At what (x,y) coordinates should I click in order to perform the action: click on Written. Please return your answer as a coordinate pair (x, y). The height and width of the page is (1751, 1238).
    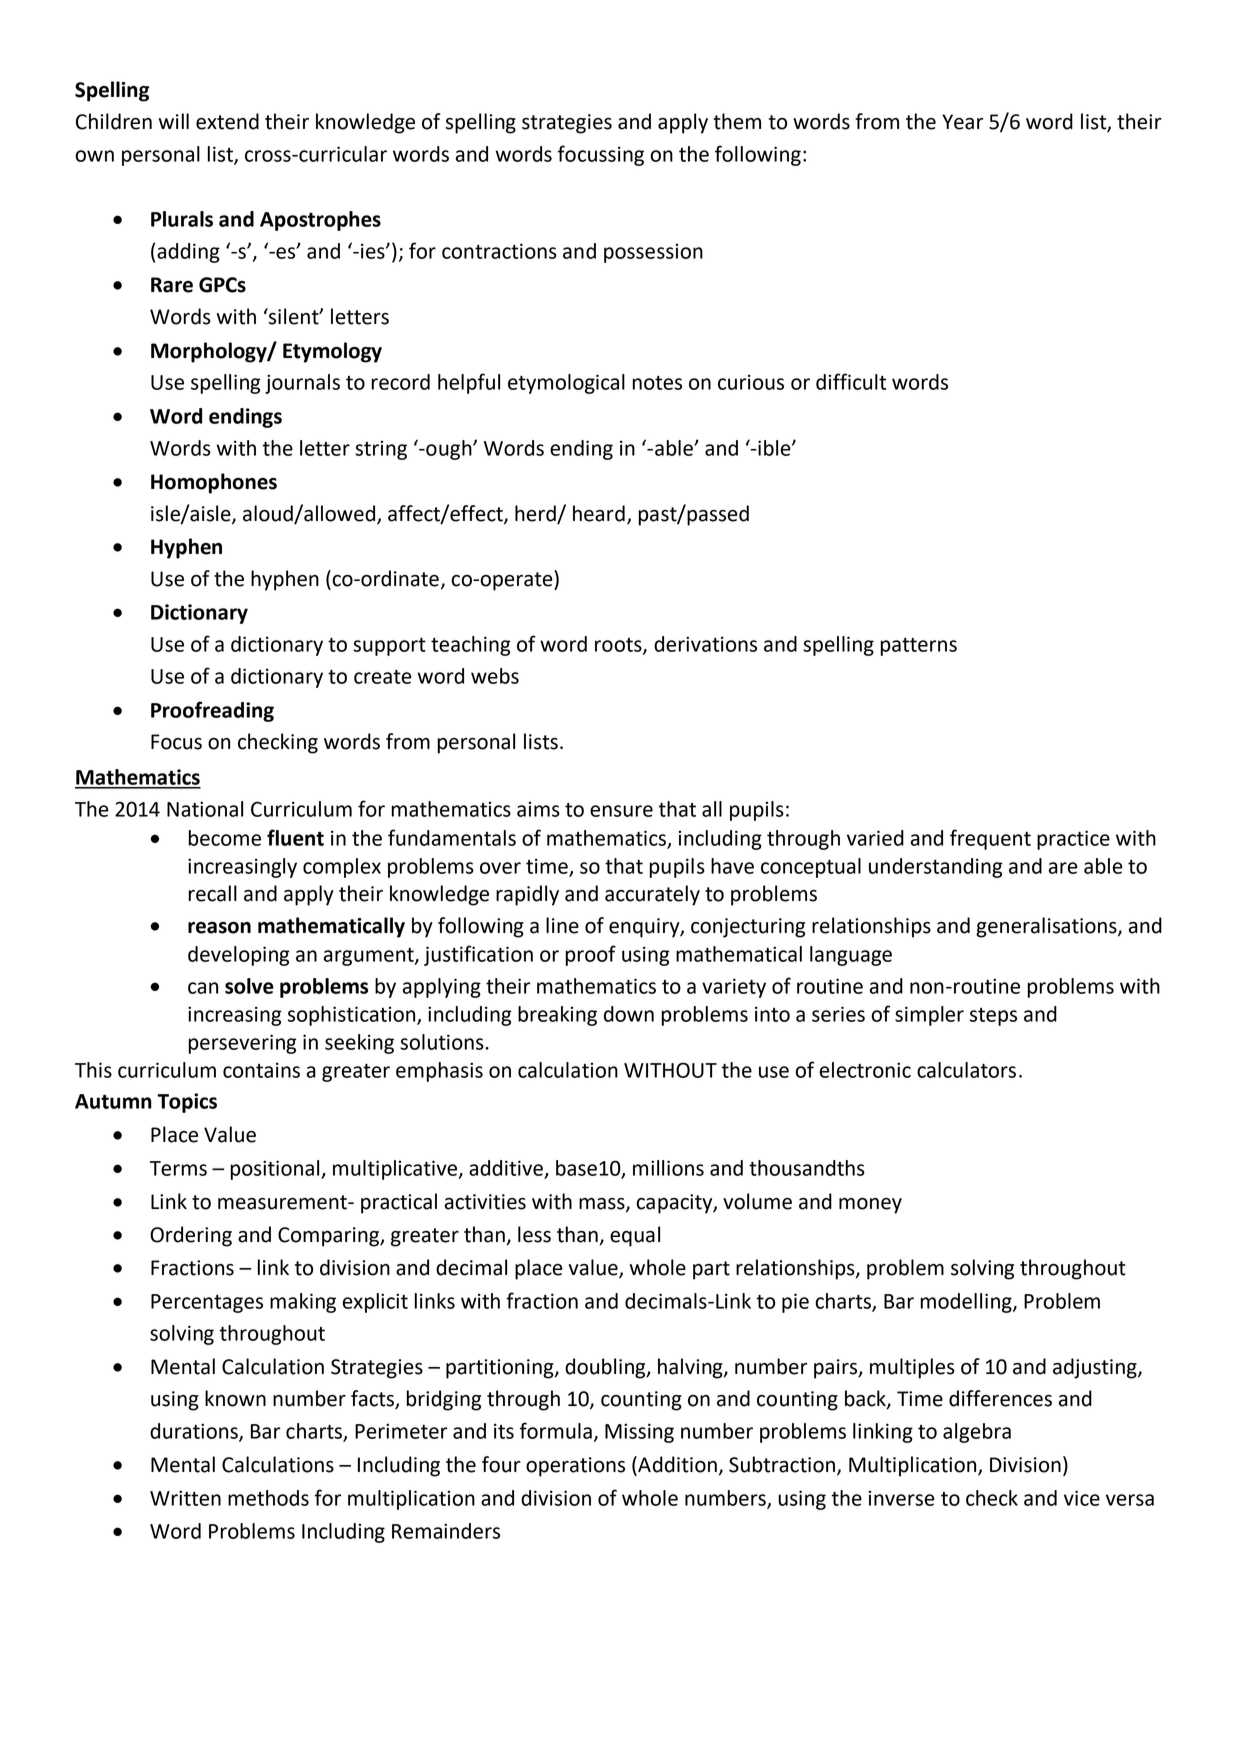
    Looking at the image, I should click on (185, 1498).
